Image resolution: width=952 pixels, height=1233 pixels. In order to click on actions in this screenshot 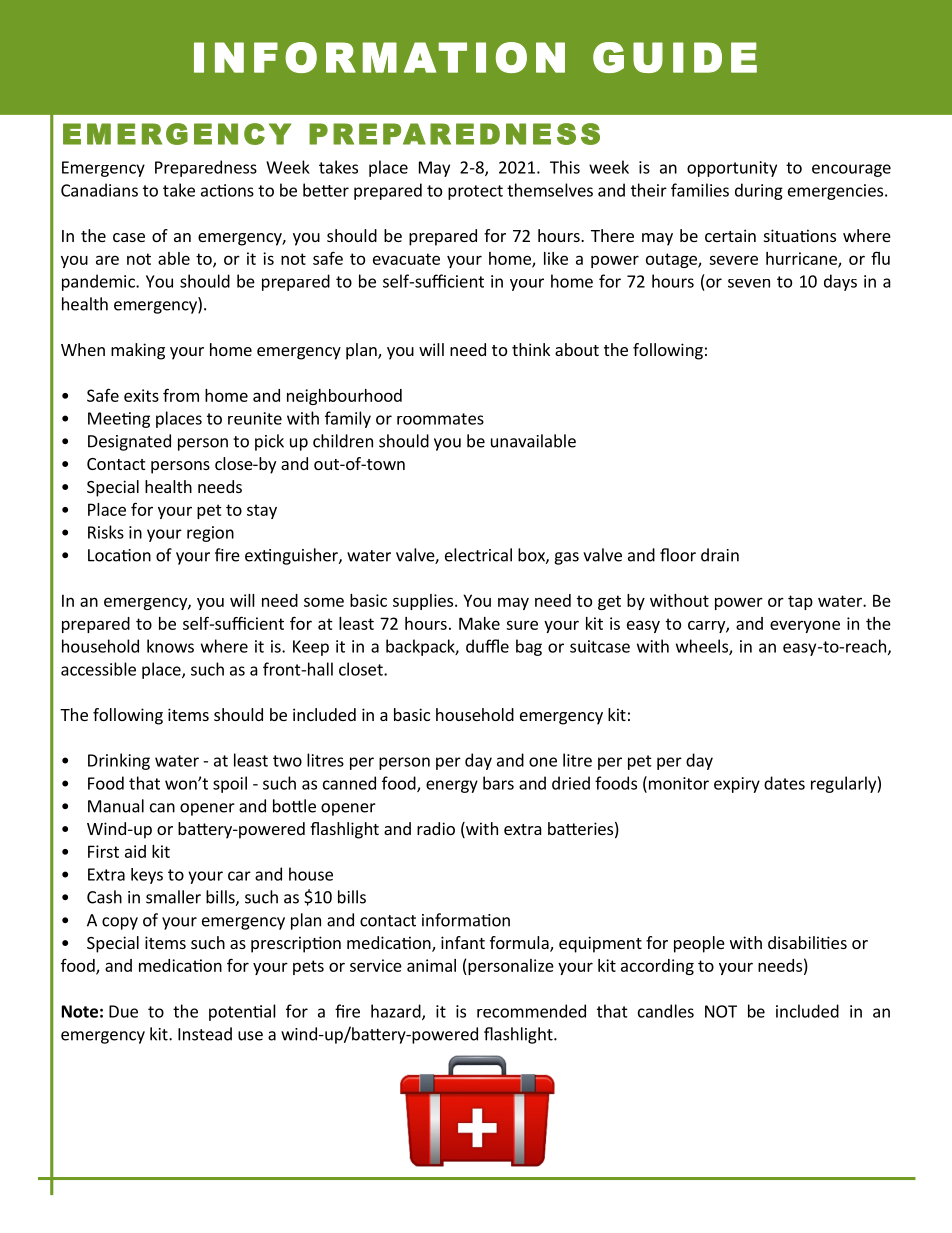, I will do `click(227, 190)`.
